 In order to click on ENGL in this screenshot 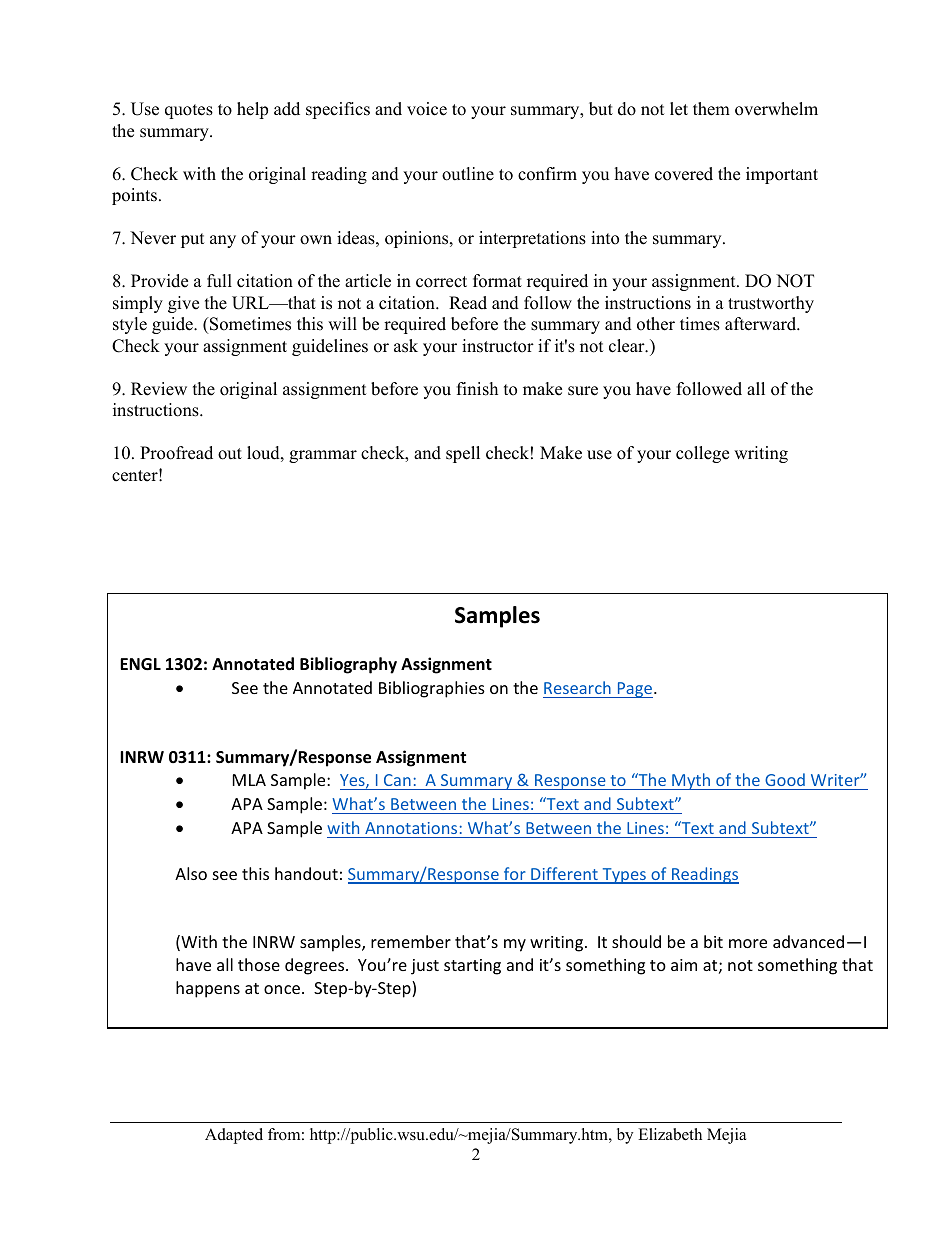, I will do `click(140, 664)`.
